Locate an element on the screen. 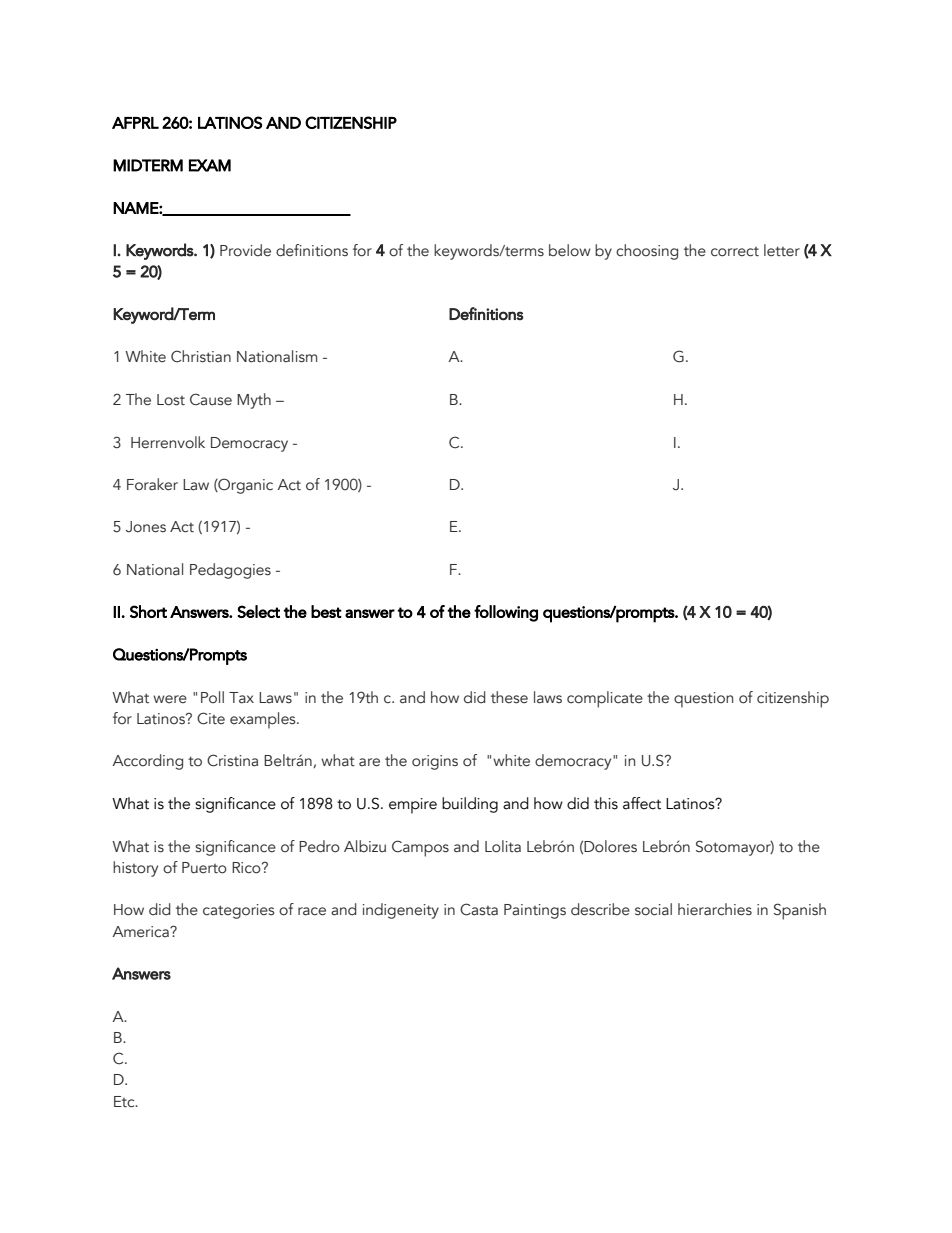  complicate is located at coordinates (605, 699).
